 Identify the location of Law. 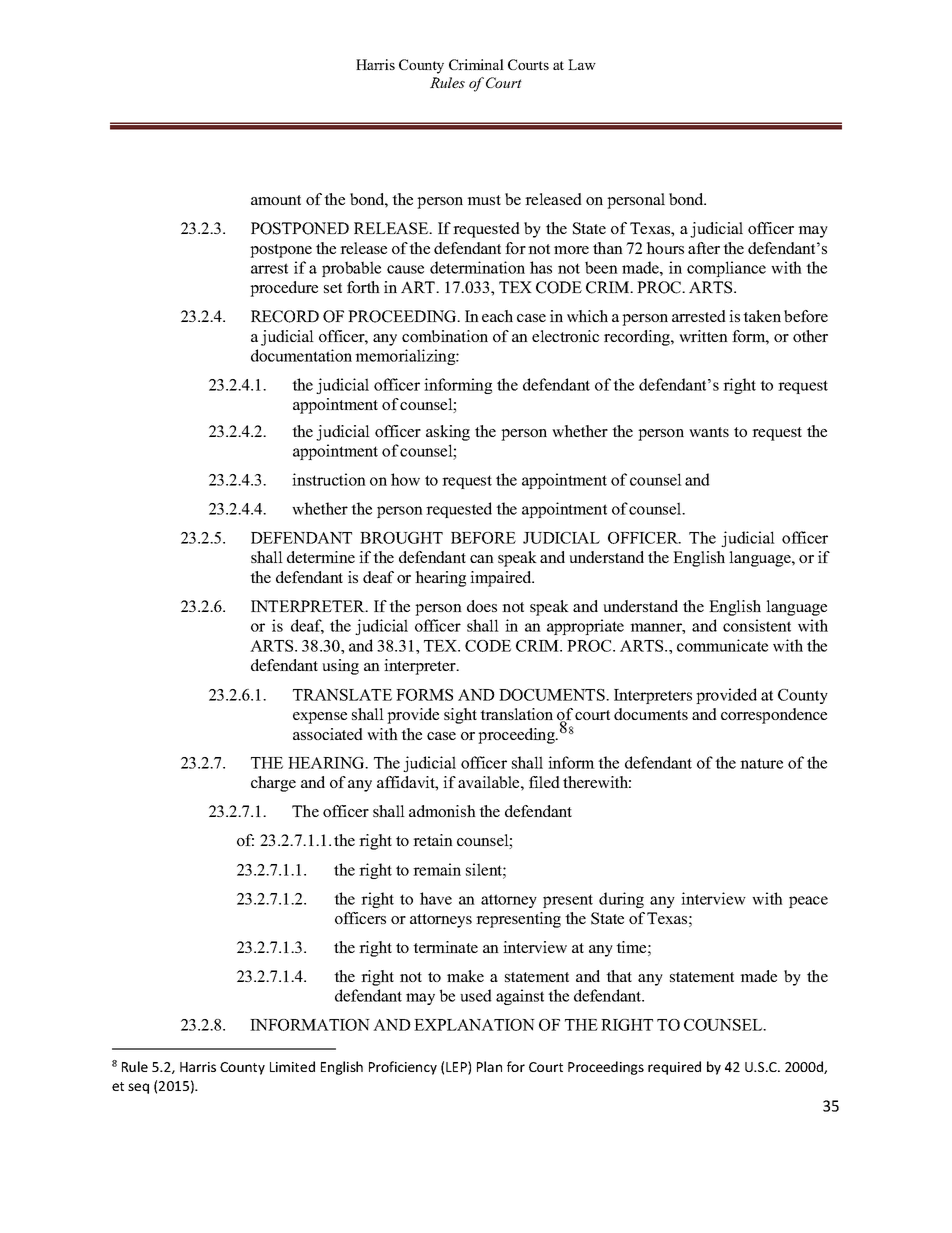
(582, 64).
